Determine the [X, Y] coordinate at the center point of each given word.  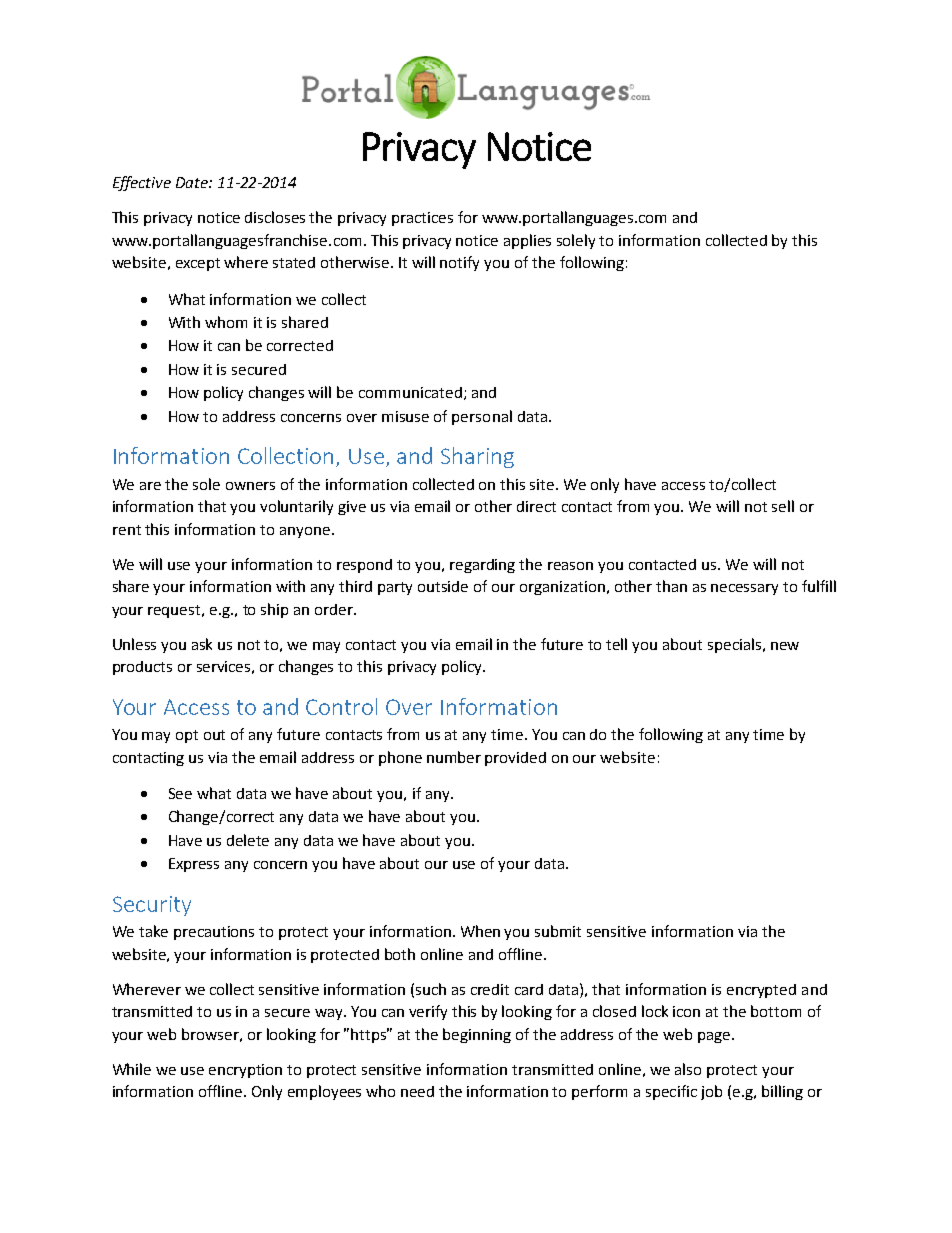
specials [736, 645]
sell [783, 506]
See [180, 793]
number [454, 757]
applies [527, 241]
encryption [245, 1071]
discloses [275, 217]
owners [250, 486]
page [715, 1037]
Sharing [477, 457]
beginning [477, 1035]
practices [422, 219]
